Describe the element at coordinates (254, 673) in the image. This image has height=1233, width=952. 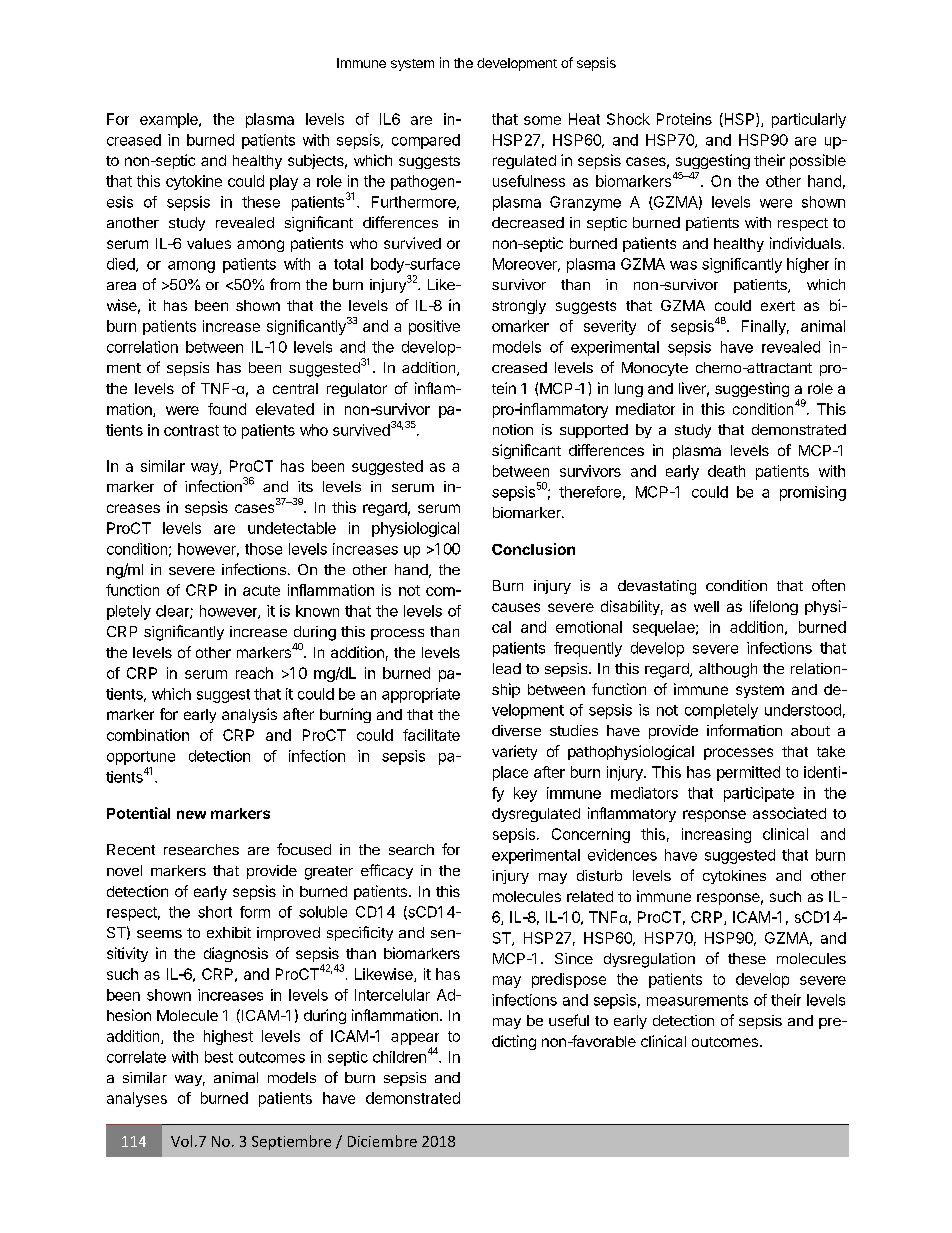
I see `reach` at that location.
